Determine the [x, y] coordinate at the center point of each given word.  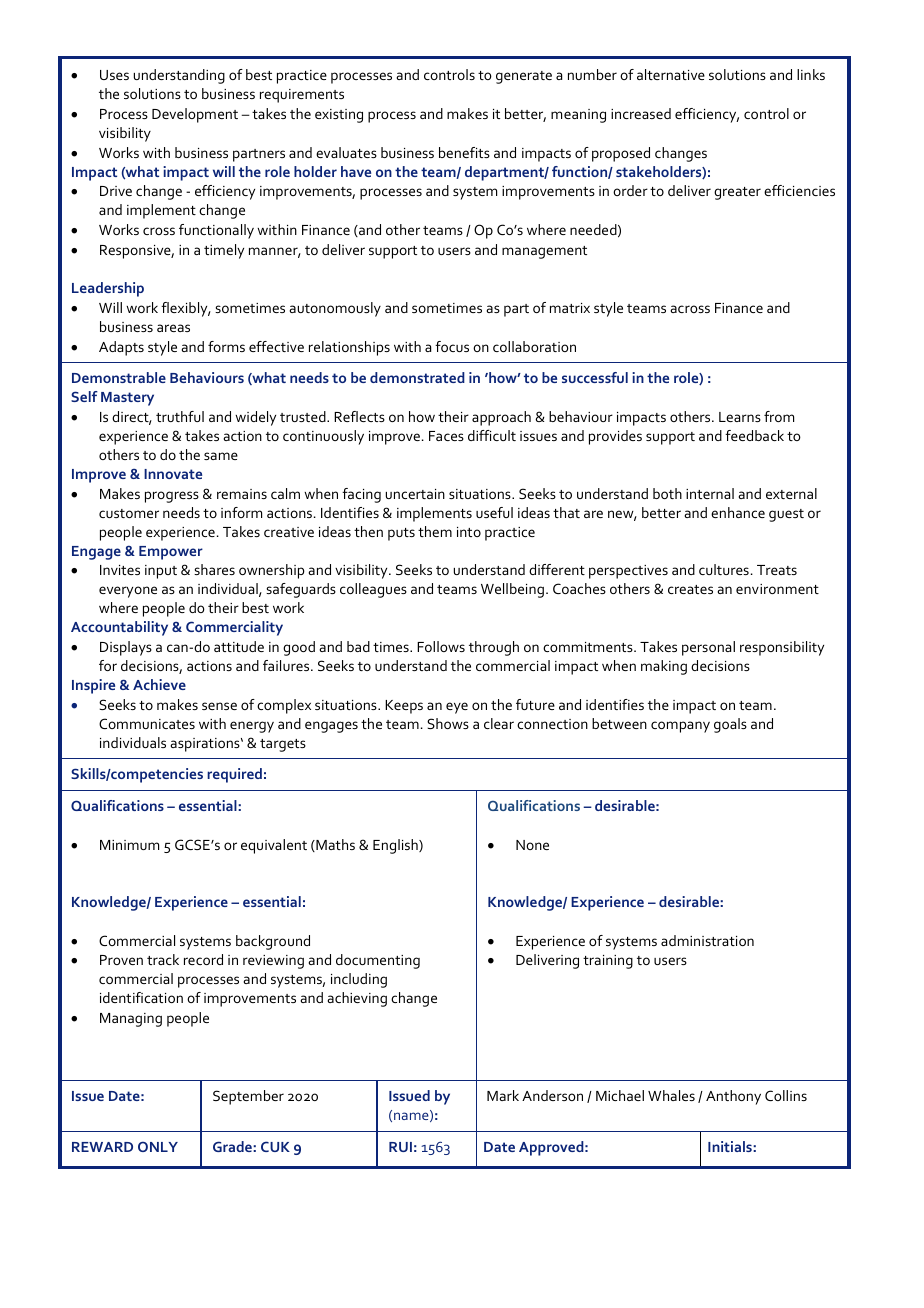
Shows [448, 723]
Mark [503, 1095]
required [234, 775]
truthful [180, 416]
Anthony [733, 1097]
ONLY [158, 1146]
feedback [754, 435]
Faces [446, 436]
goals [730, 725]
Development [195, 115]
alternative [671, 74]
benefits [464, 152]
